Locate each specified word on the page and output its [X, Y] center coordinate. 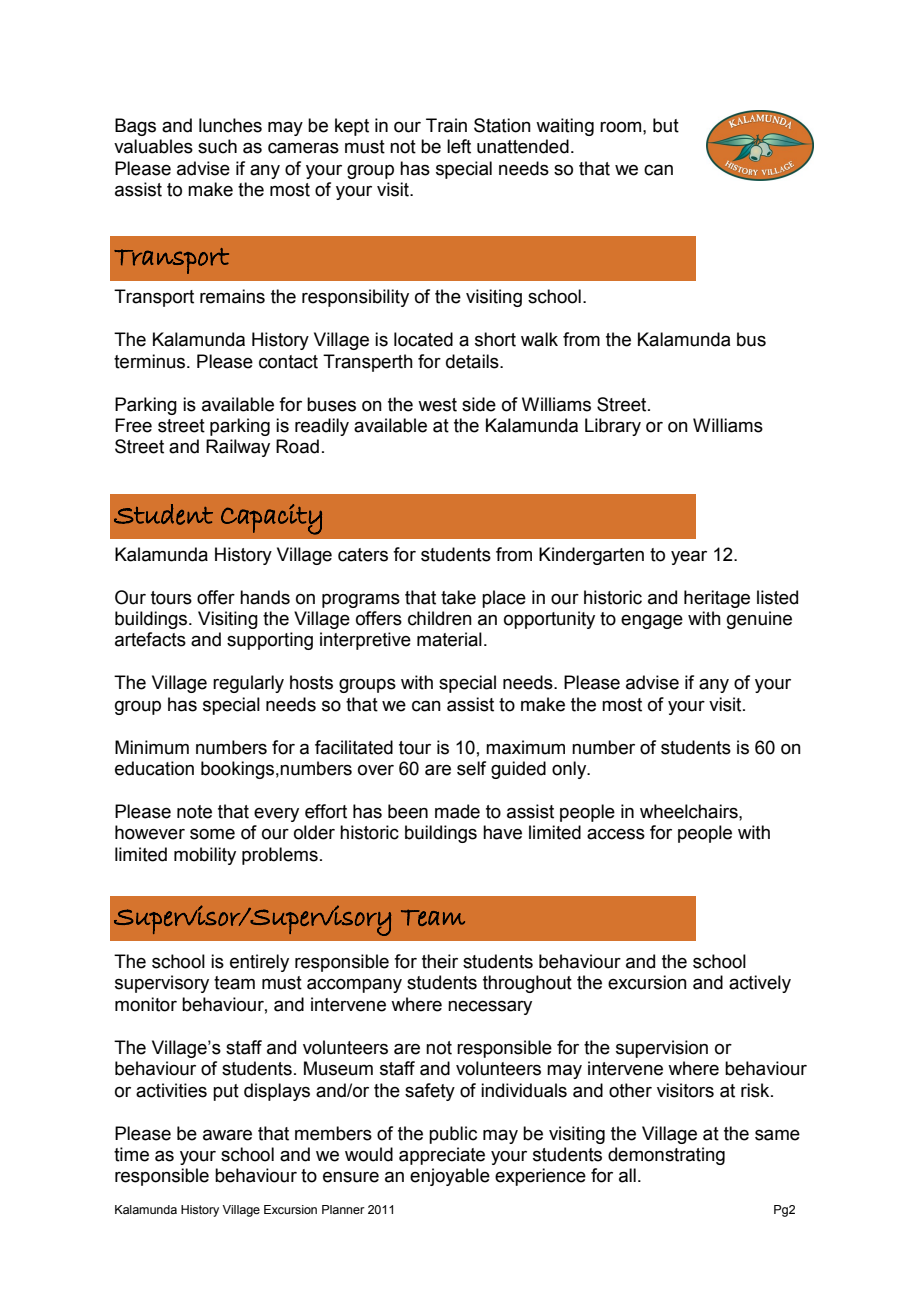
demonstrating [666, 1156]
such [217, 146]
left [459, 146]
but [666, 125]
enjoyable [450, 1177]
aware [227, 1135]
